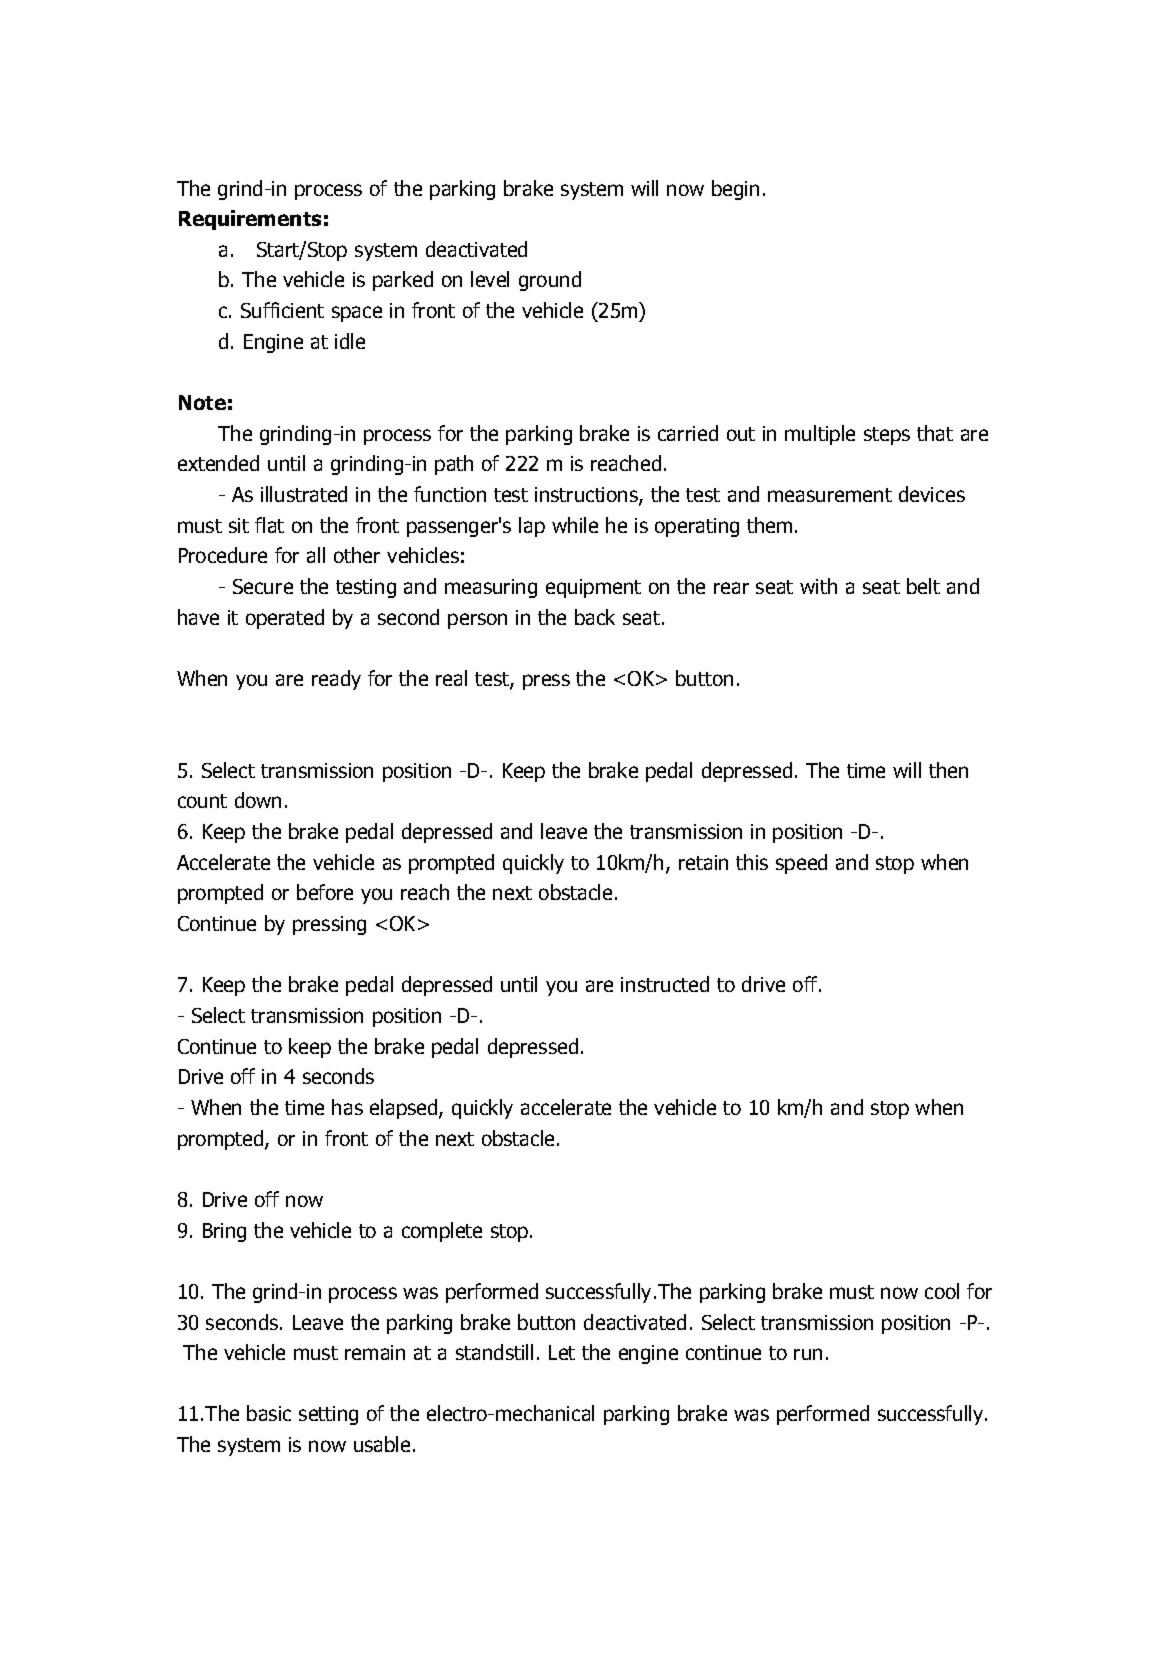 The image size is (1169, 1654). I want to click on begin, so click(735, 190).
